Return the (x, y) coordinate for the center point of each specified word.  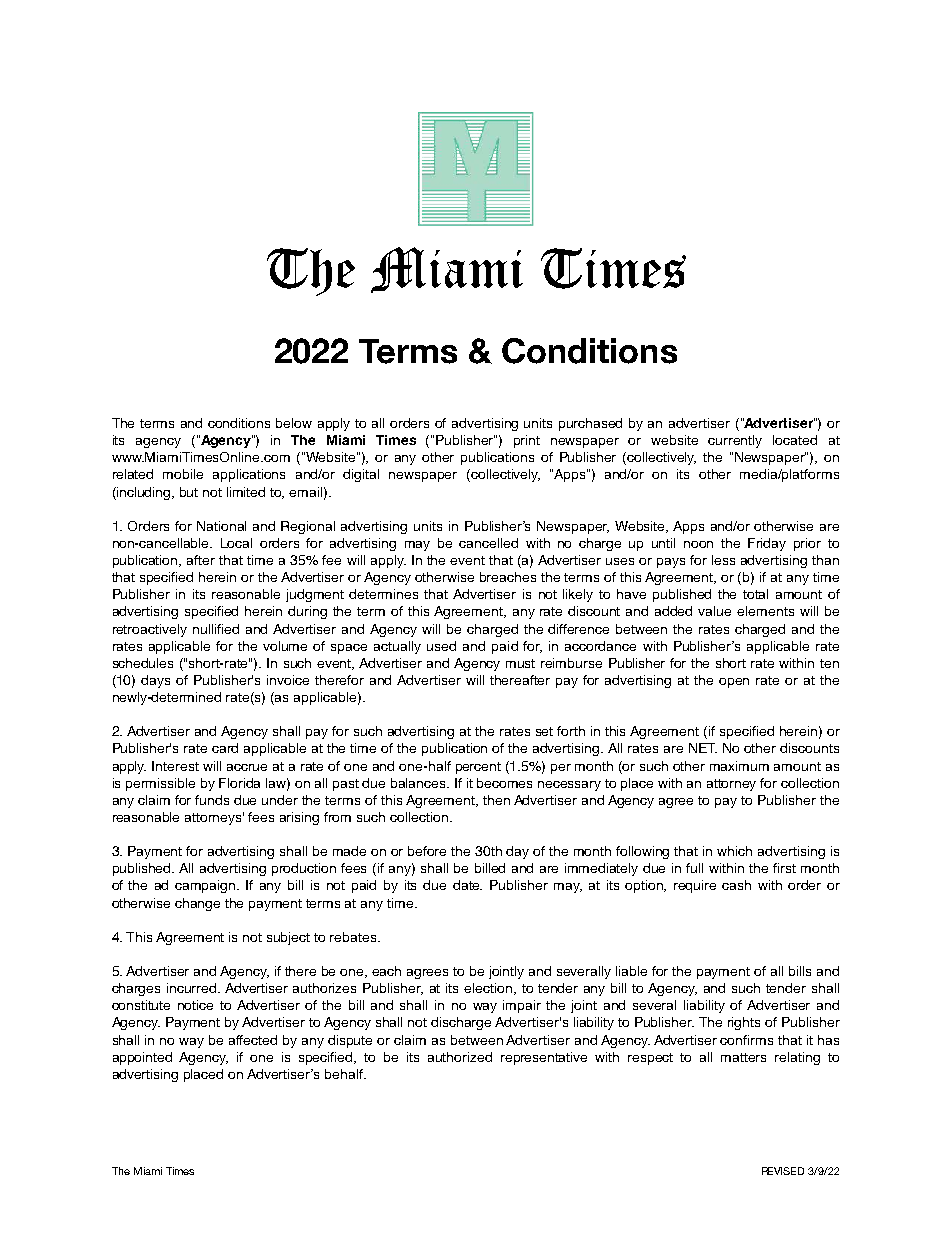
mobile (183, 474)
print (527, 441)
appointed (142, 1058)
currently (735, 441)
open (734, 683)
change (197, 904)
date (467, 885)
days (155, 681)
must (520, 663)
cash (736, 885)
